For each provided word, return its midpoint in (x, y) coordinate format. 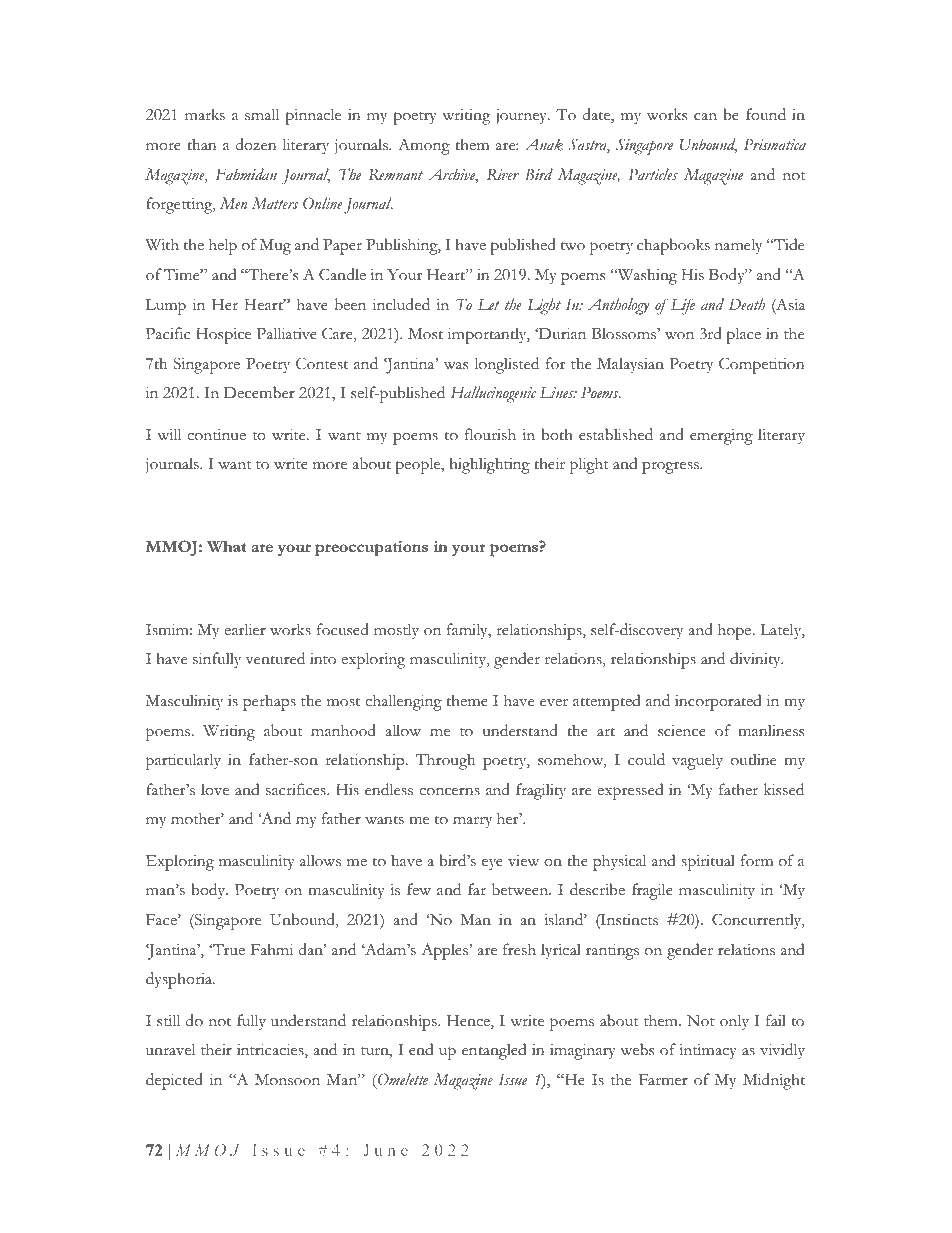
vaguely (697, 761)
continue (216, 435)
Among (424, 146)
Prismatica (775, 144)
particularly (183, 761)
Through (445, 761)
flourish (490, 434)
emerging (721, 437)
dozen (256, 144)
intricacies (271, 1051)
